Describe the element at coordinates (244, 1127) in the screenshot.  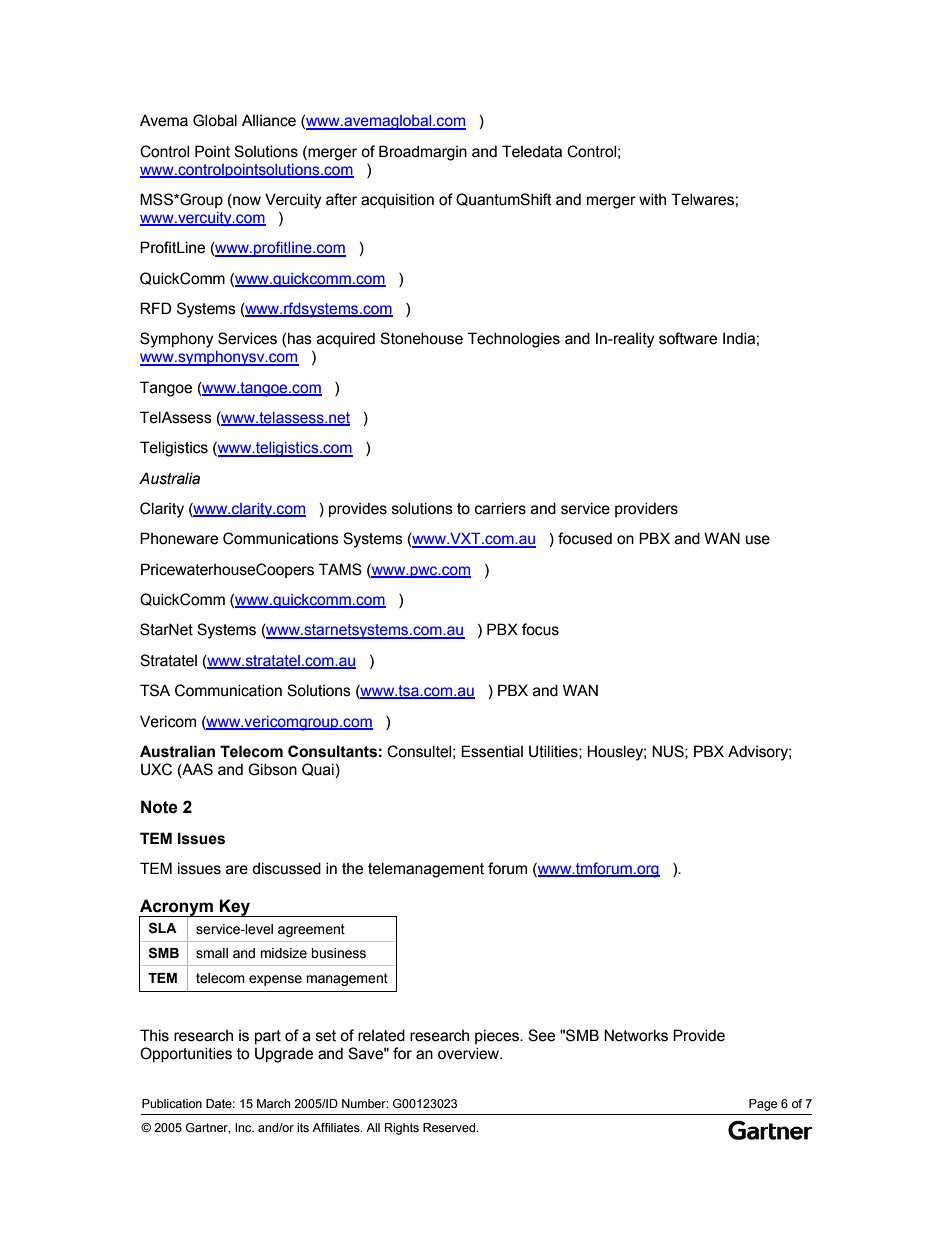
I see `Inc` at that location.
